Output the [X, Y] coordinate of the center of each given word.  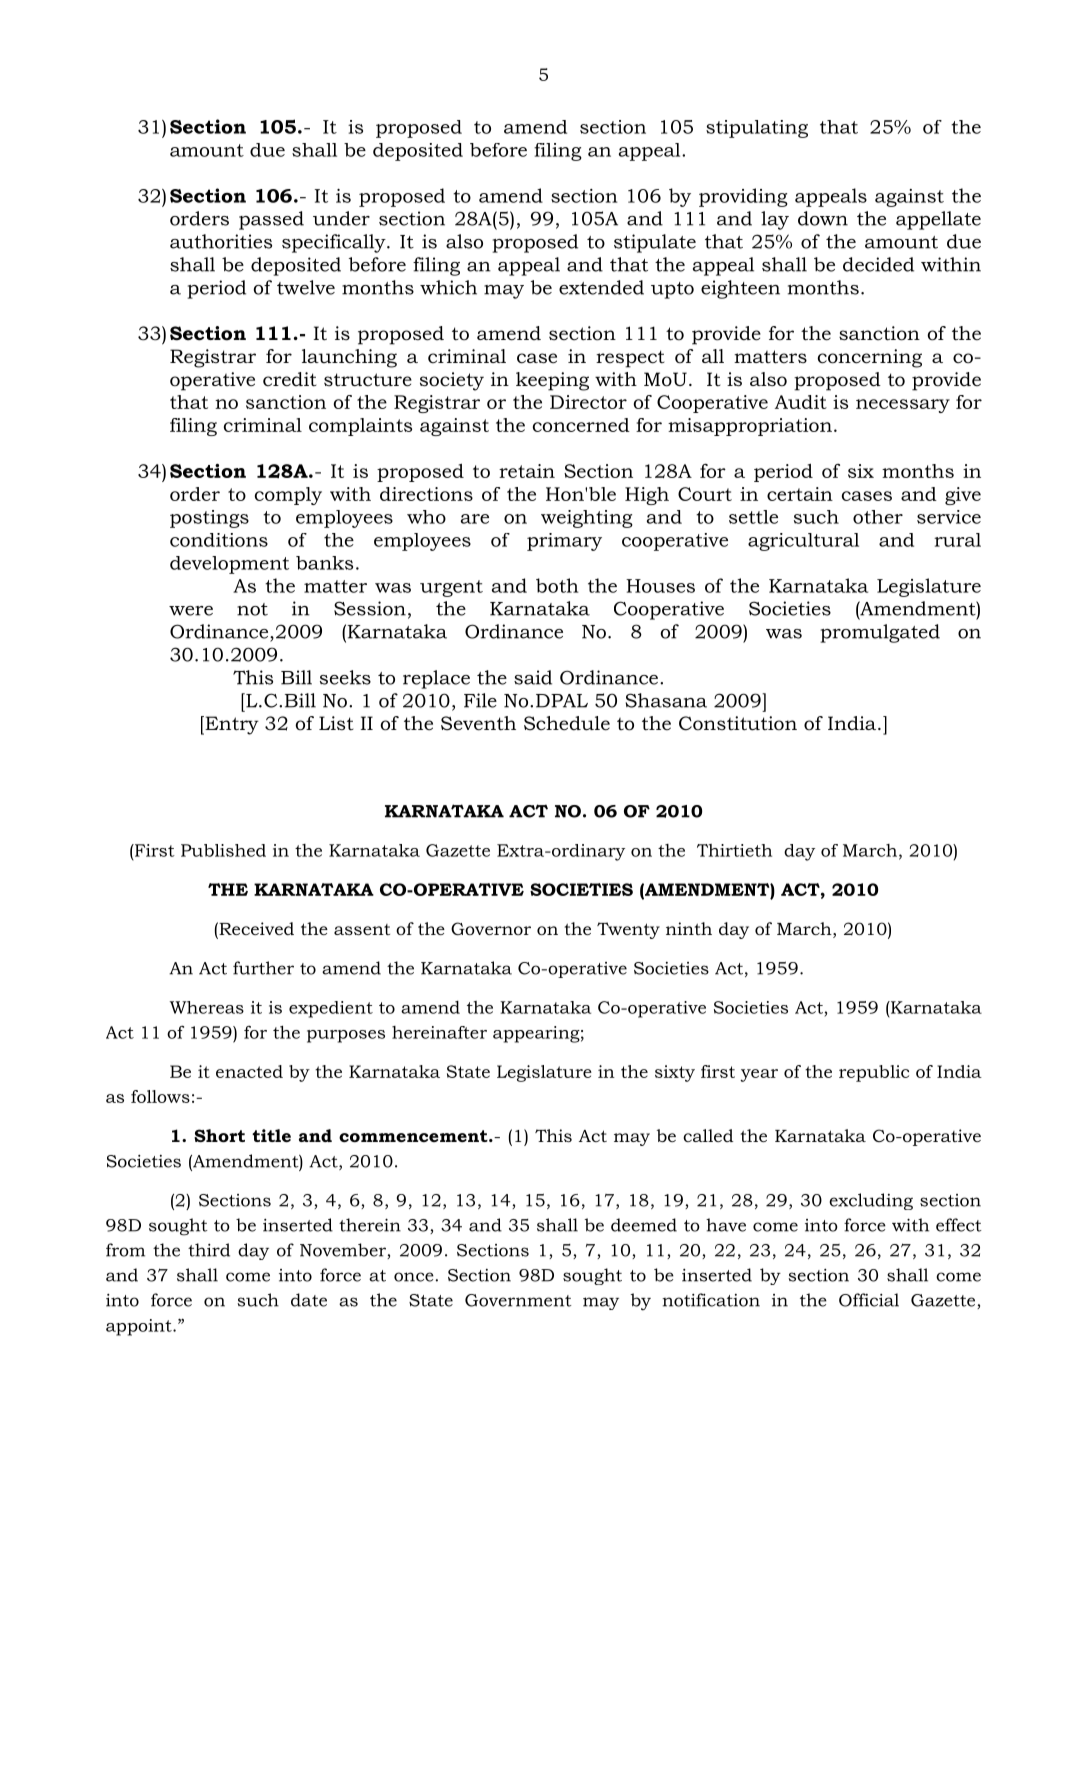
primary [564, 542]
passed [271, 220]
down [823, 218]
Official [869, 1300]
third [209, 1250]
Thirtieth [734, 850]
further [263, 968]
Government [518, 1300]
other [878, 517]
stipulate [655, 243]
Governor [491, 928]
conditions [219, 540]
